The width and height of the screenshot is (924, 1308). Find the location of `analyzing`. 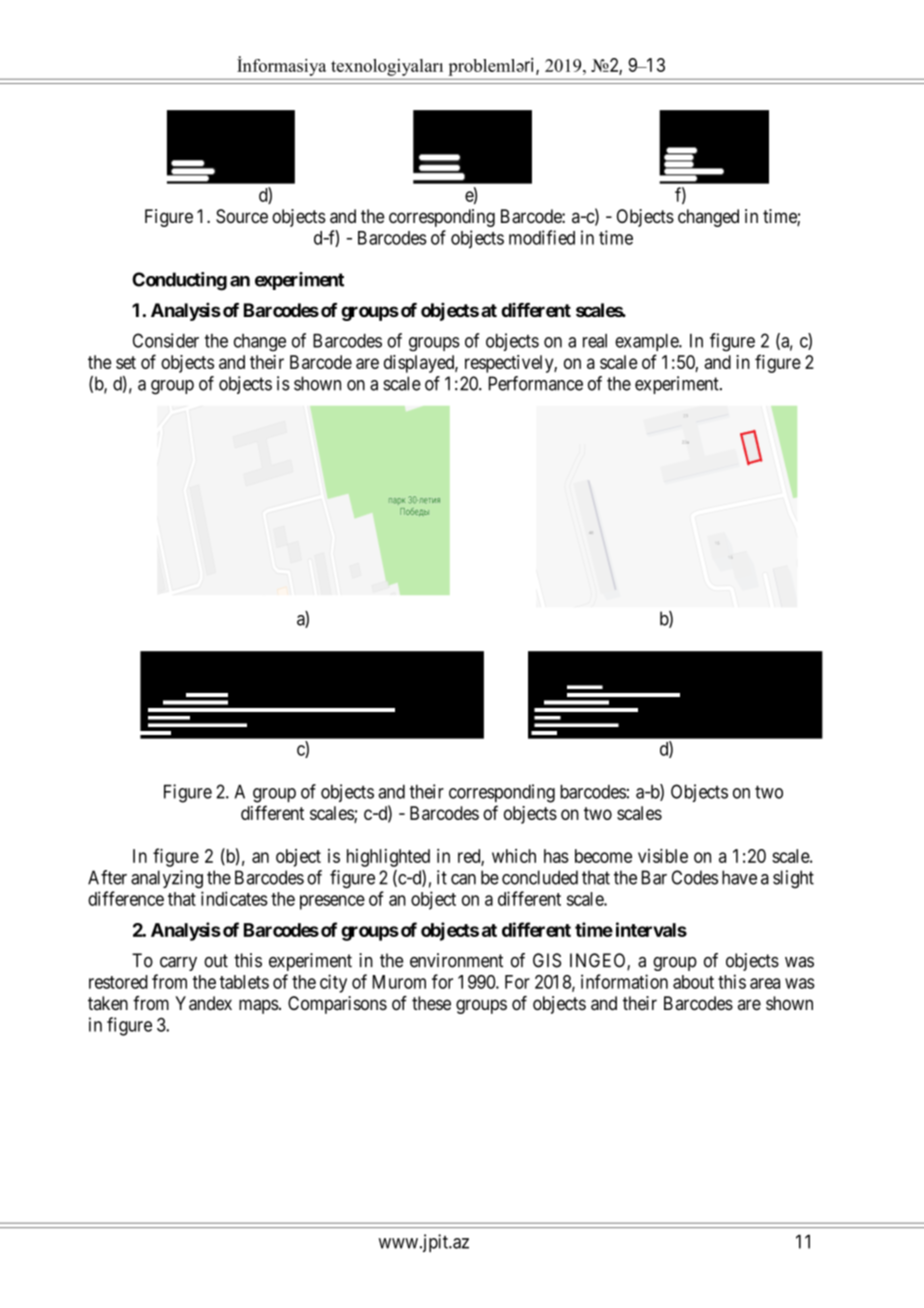

analyzing is located at coordinates (167, 879).
